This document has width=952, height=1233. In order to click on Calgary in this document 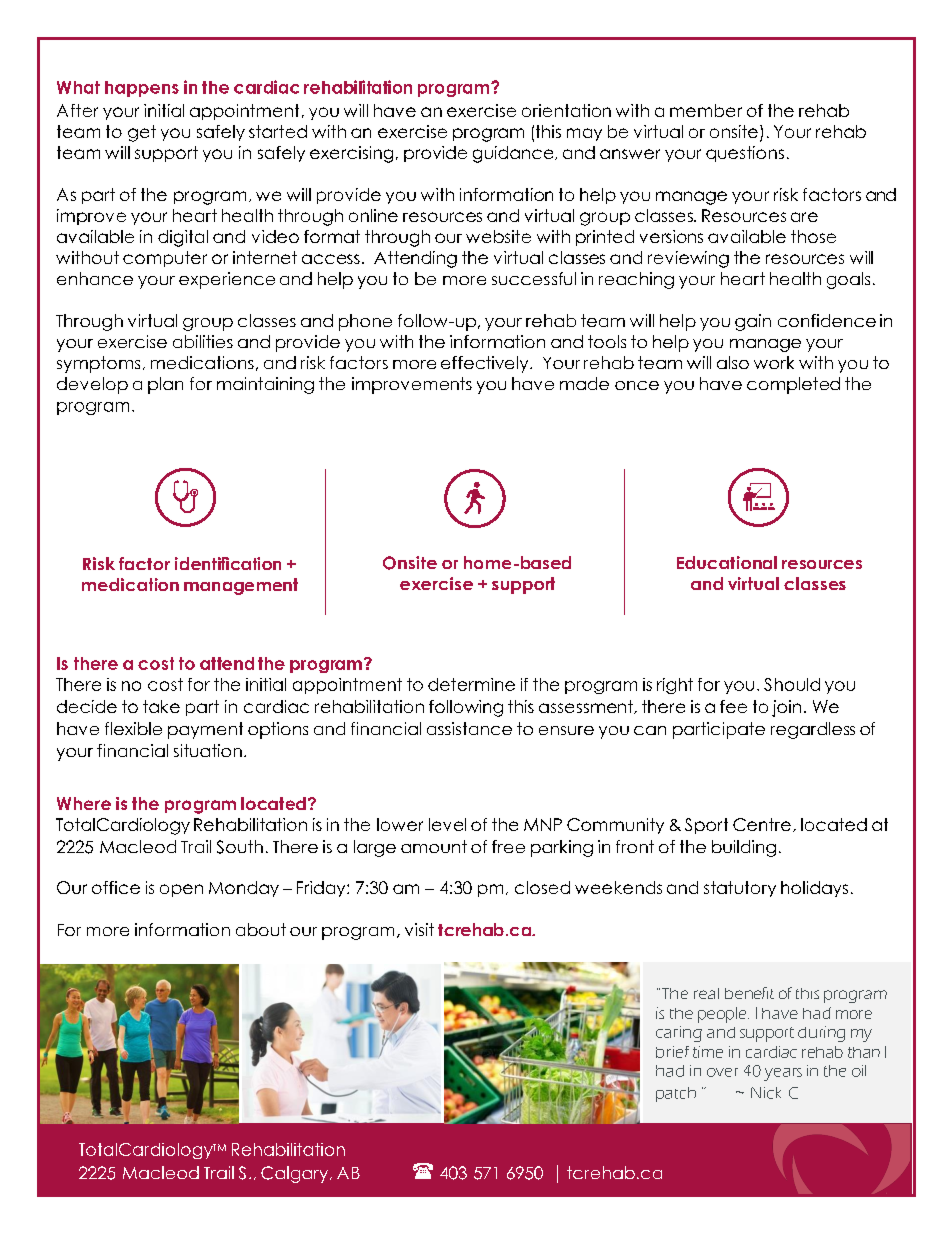, I will do `click(296, 1174)`.
